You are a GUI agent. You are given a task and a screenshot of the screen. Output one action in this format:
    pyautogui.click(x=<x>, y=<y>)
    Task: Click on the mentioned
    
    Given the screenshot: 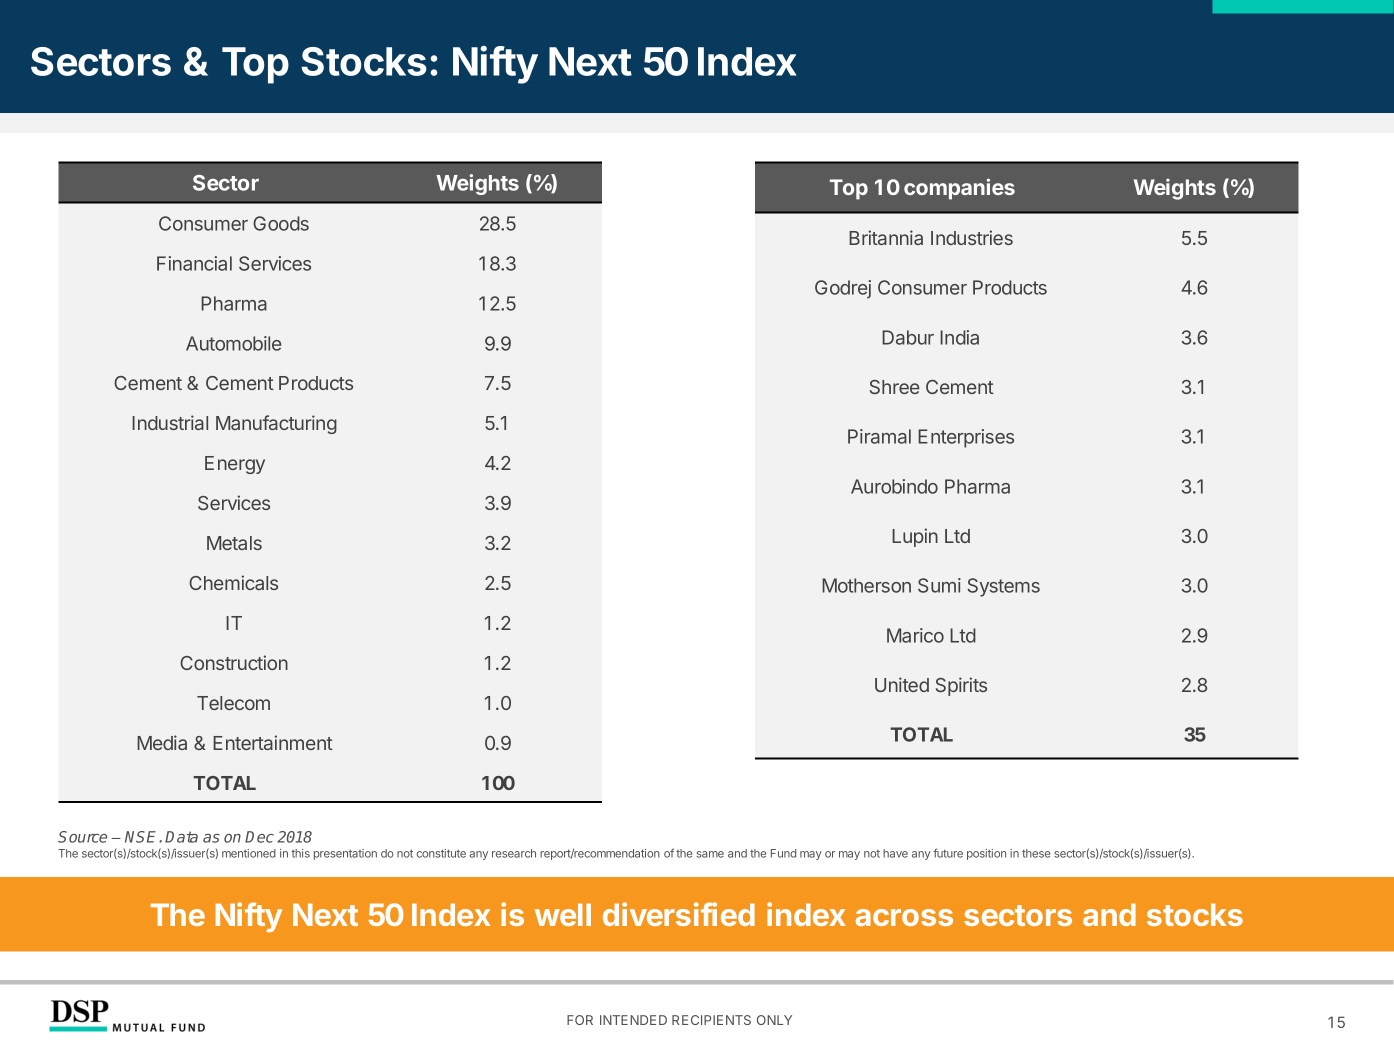 What is the action you would take?
    pyautogui.click(x=249, y=853)
